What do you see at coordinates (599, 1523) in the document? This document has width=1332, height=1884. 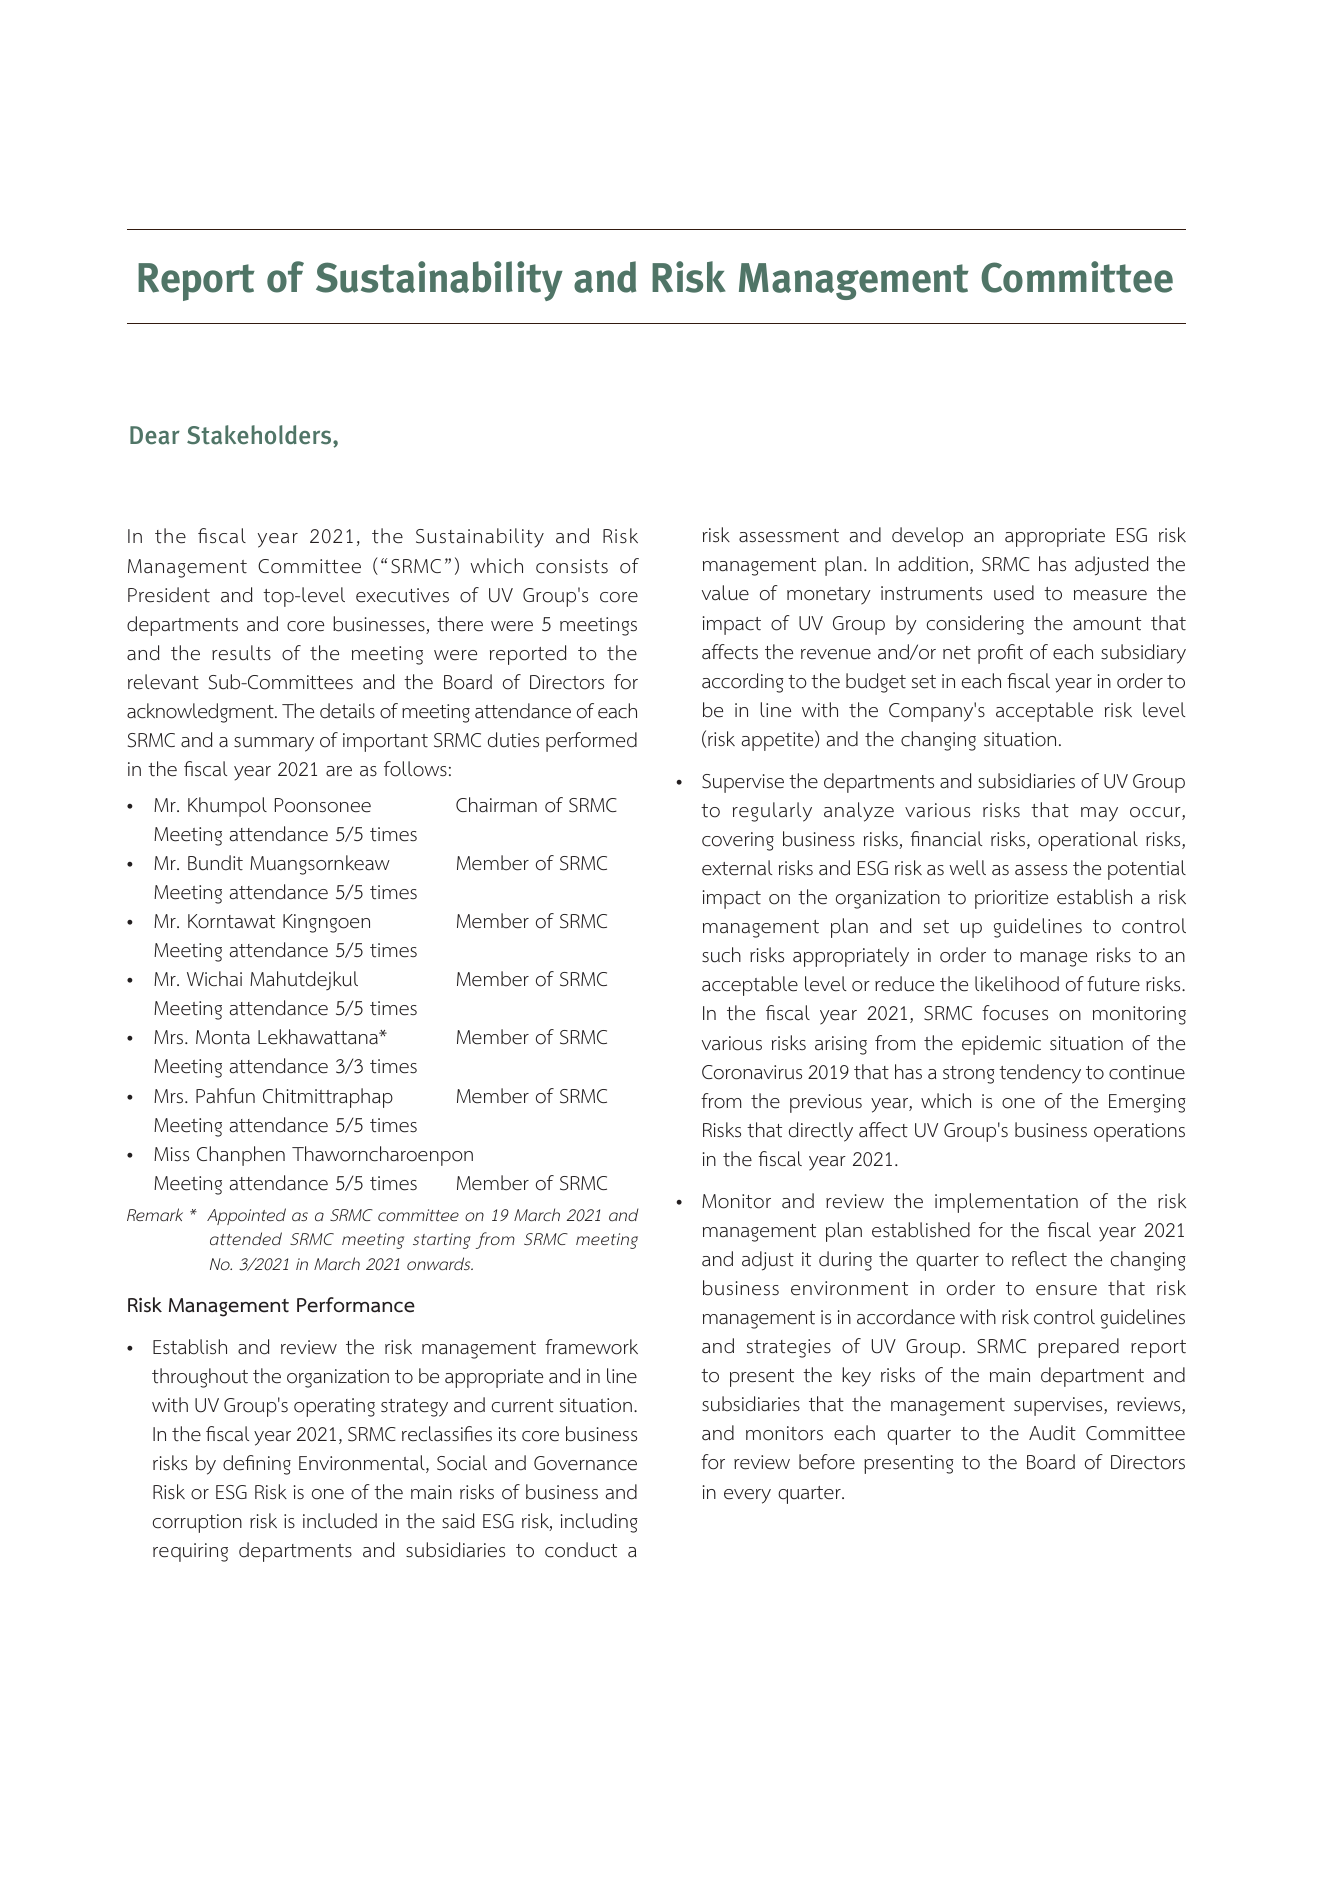 I see `including` at bounding box center [599, 1523].
